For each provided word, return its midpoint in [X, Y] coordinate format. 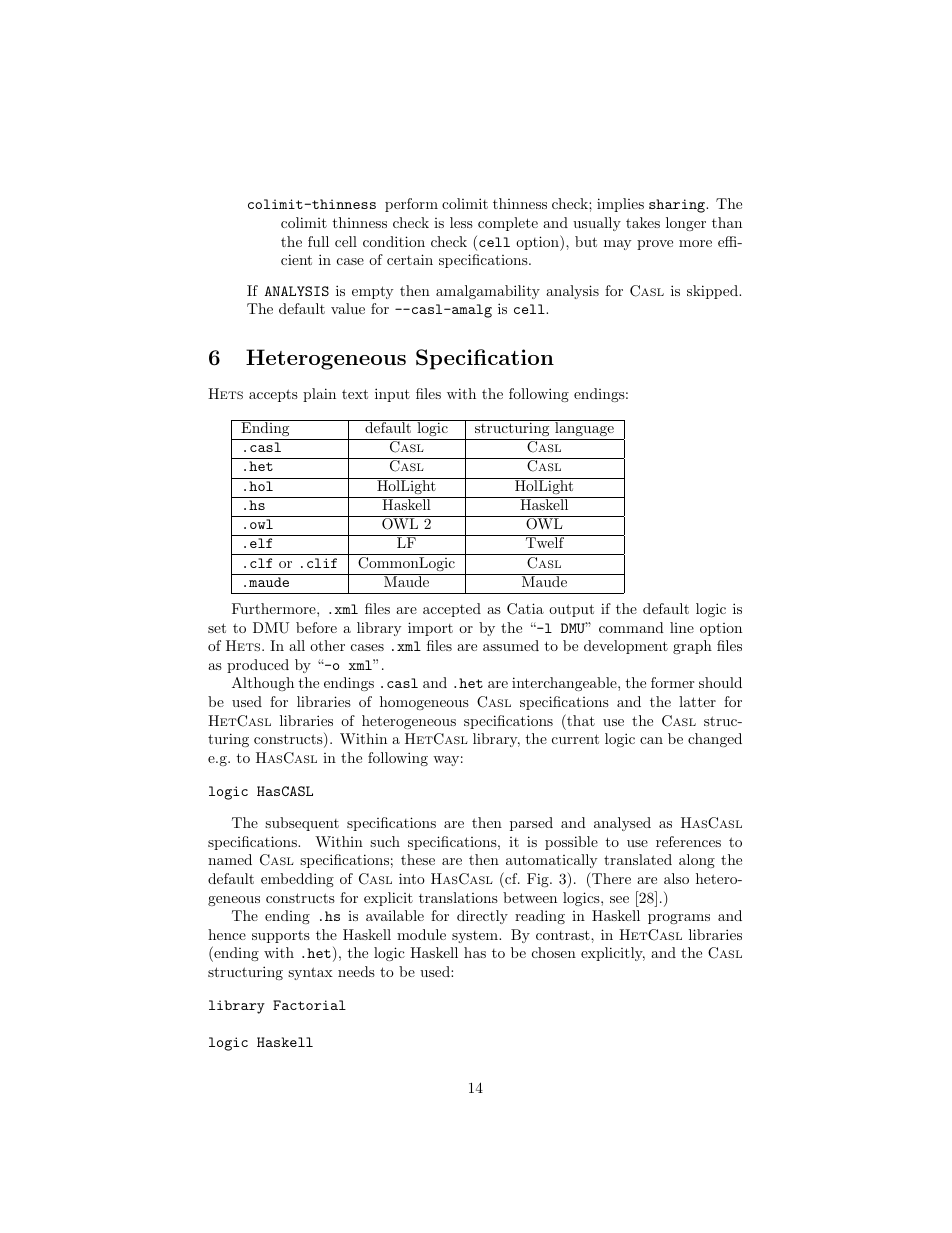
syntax [310, 973]
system [476, 937]
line [682, 627]
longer [686, 224]
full [318, 241]
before [316, 627]
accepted [452, 610]
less [461, 222]
